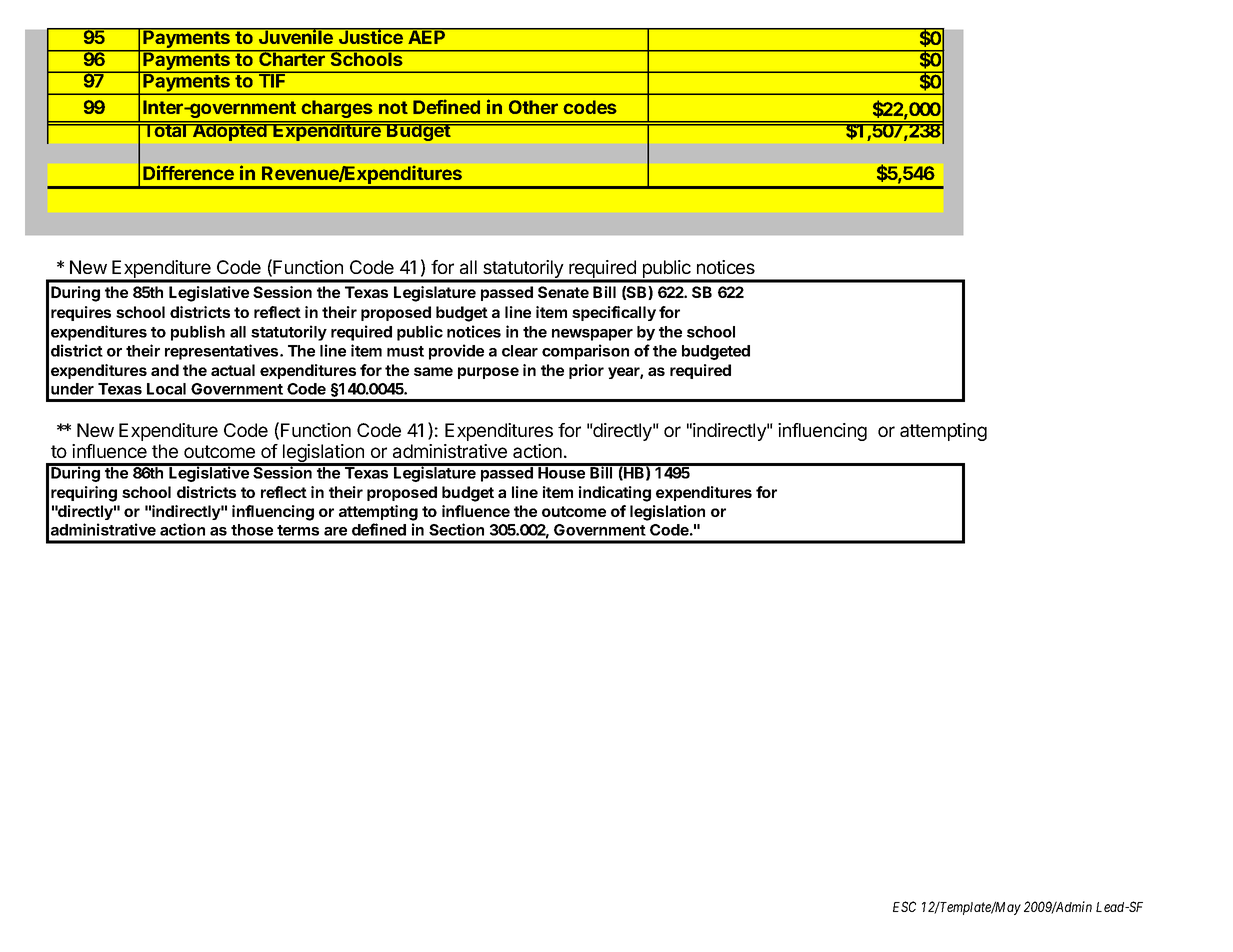 The image size is (1233, 952). What do you see at coordinates (904, 906) in the page?
I see `ESC` at bounding box center [904, 906].
